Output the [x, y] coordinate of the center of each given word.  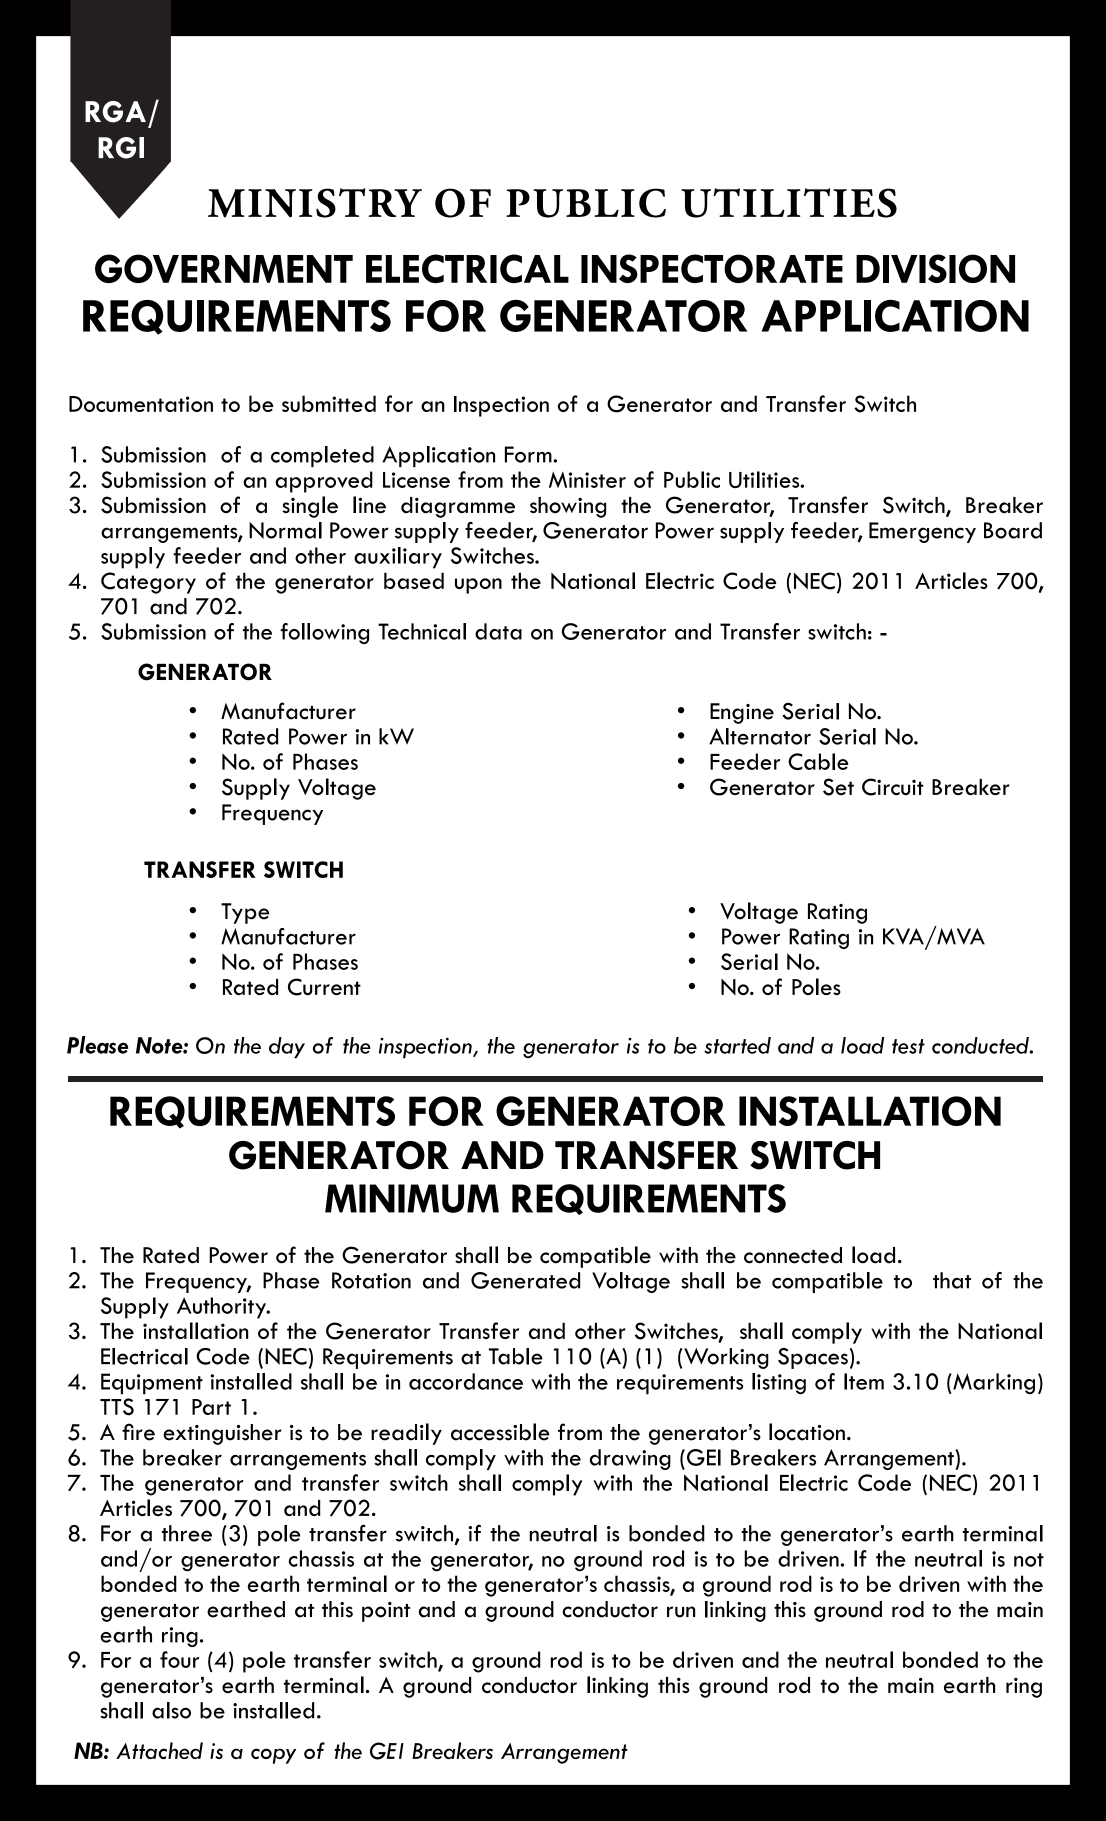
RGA [115, 112]
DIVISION [935, 268]
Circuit [893, 787]
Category [148, 583]
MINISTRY [315, 203]
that [952, 1280]
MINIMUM [412, 1198]
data [498, 631]
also [171, 1710]
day [287, 1048]
